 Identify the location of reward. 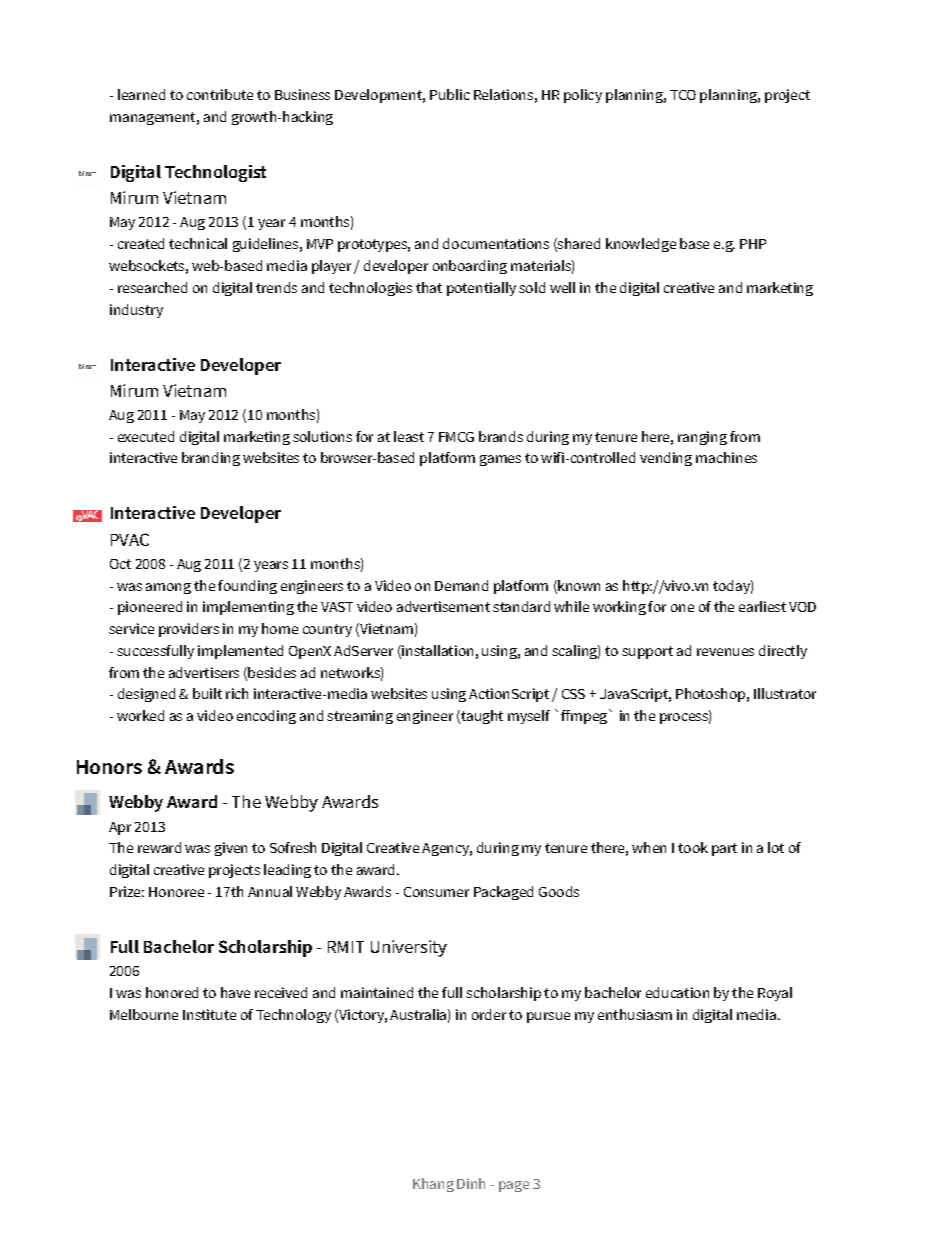
(159, 847).
